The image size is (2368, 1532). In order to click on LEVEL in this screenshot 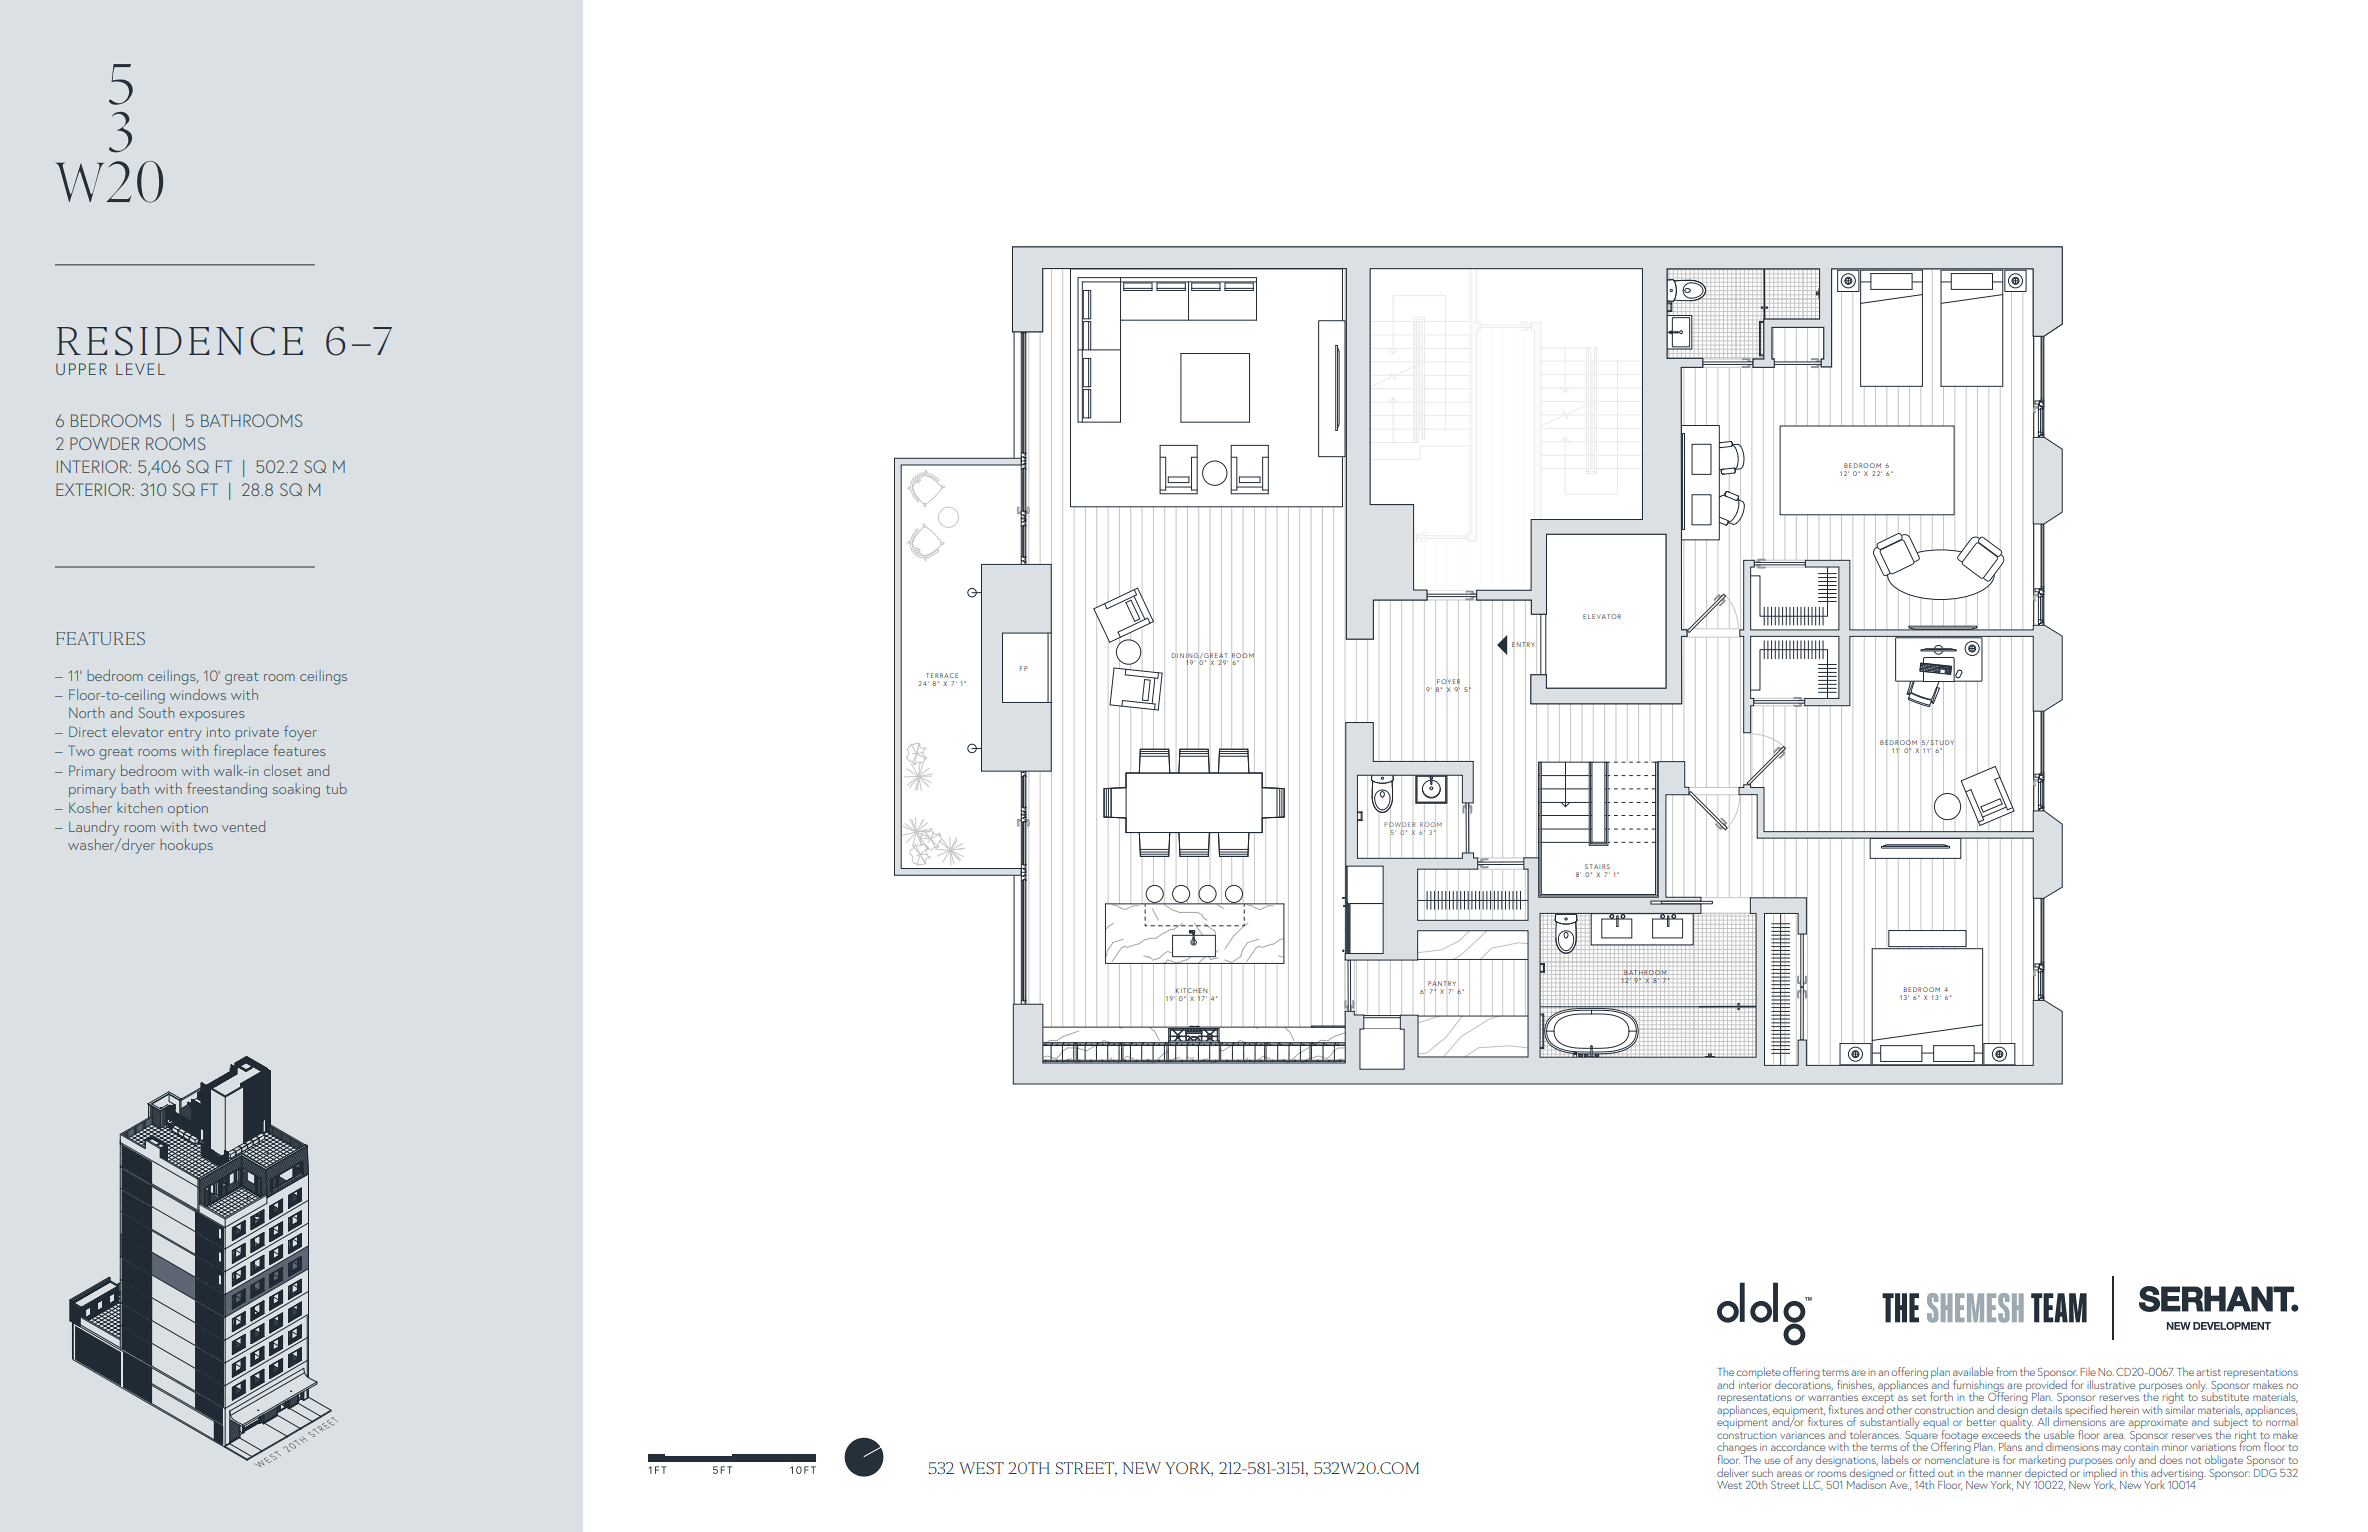, I will do `click(140, 369)`.
